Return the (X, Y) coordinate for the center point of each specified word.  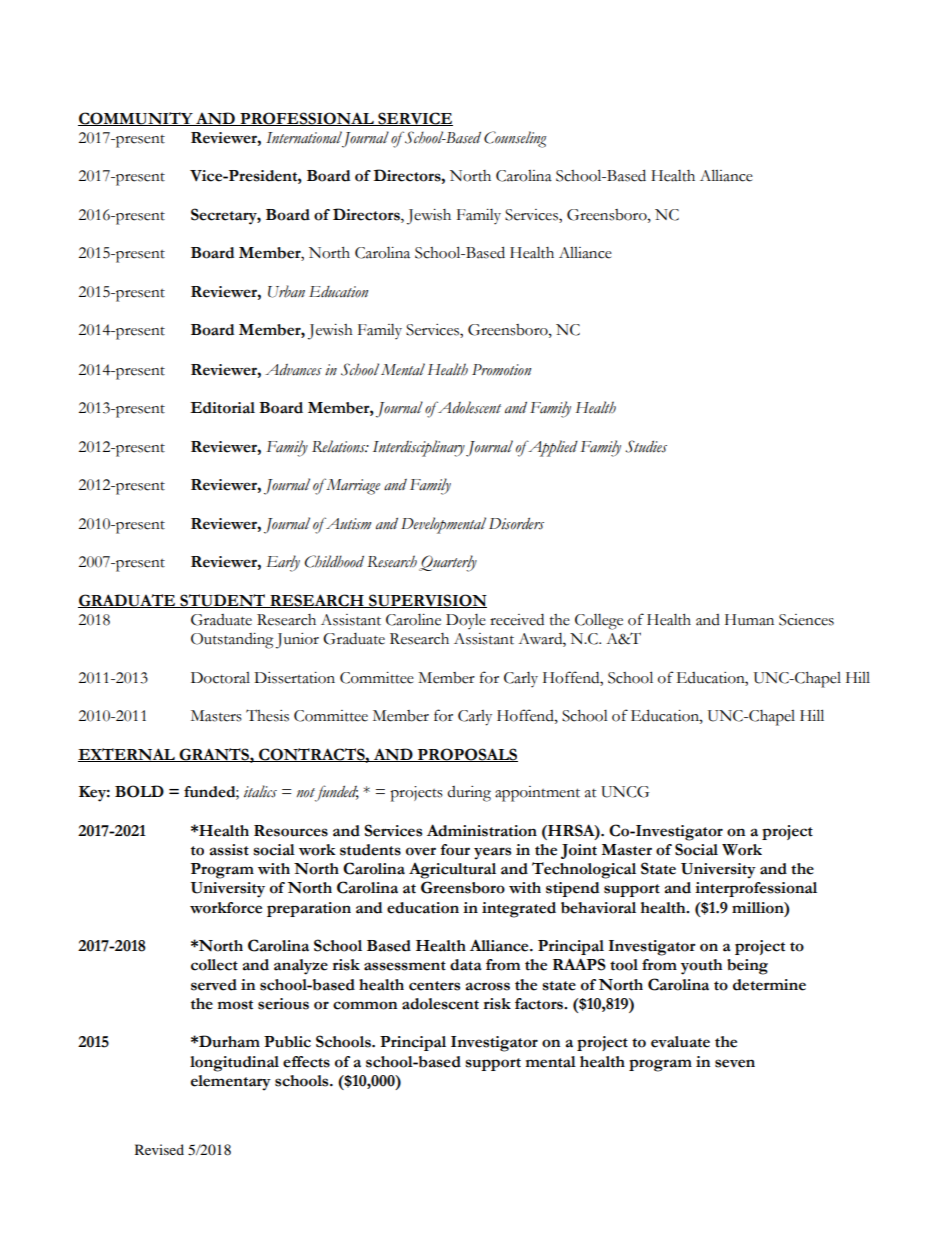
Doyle (466, 621)
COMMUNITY (136, 119)
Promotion (501, 370)
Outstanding (232, 641)
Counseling (515, 139)
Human (749, 620)
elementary (231, 1083)
